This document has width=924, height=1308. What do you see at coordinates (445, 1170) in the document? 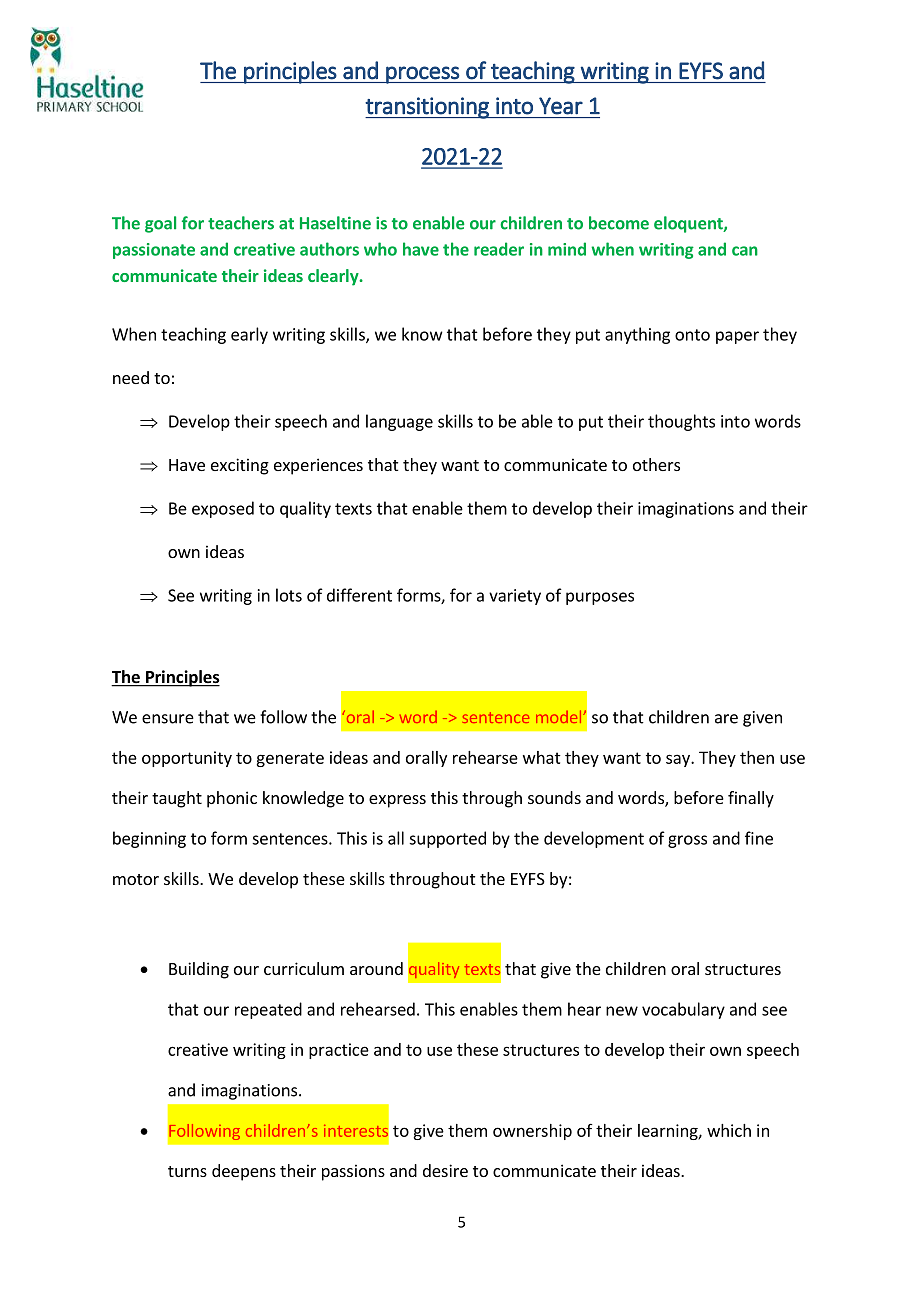
I see `desire` at bounding box center [445, 1170].
